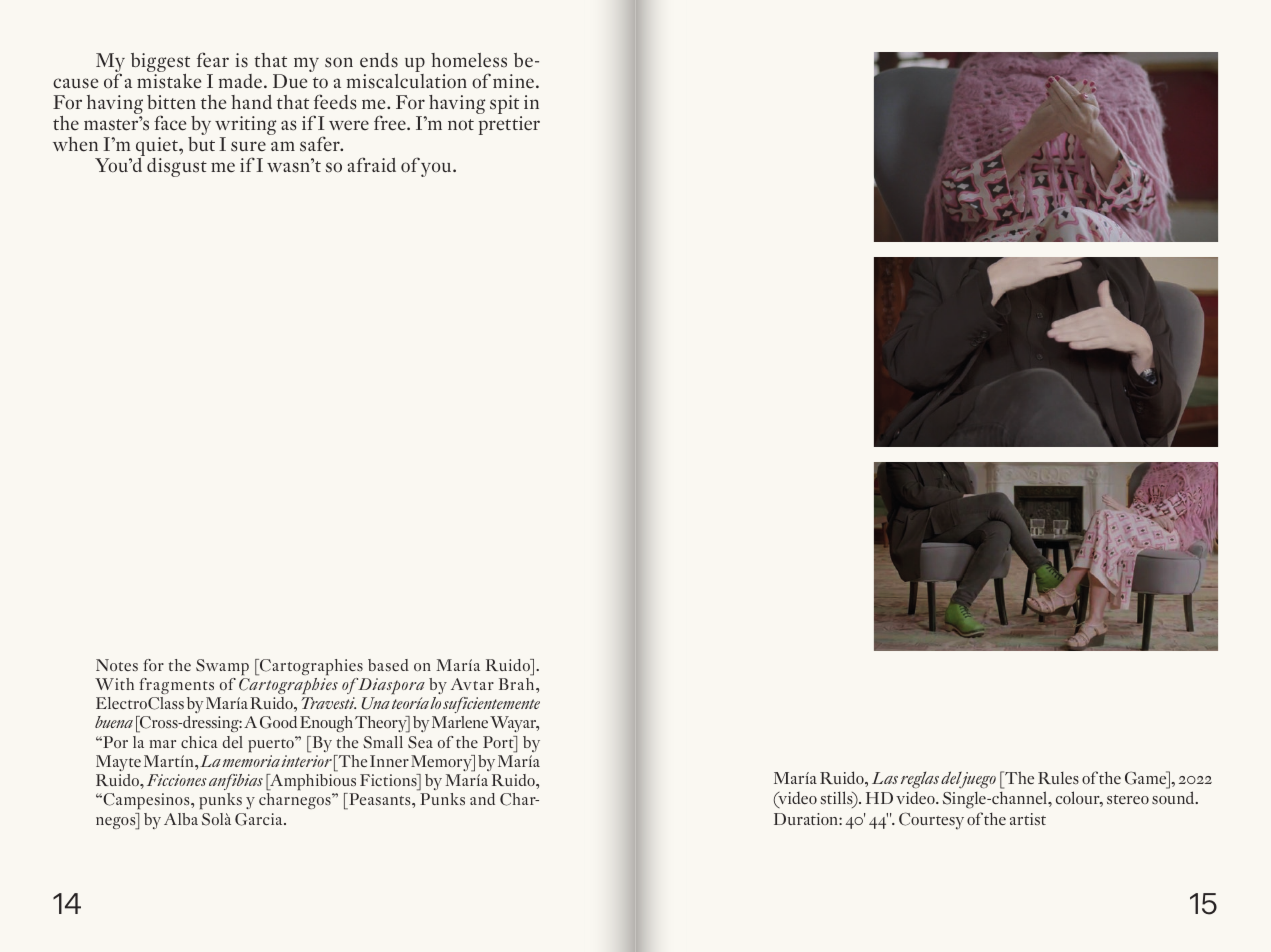  What do you see at coordinates (518, 684) in the screenshot?
I see `Brah` at bounding box center [518, 684].
